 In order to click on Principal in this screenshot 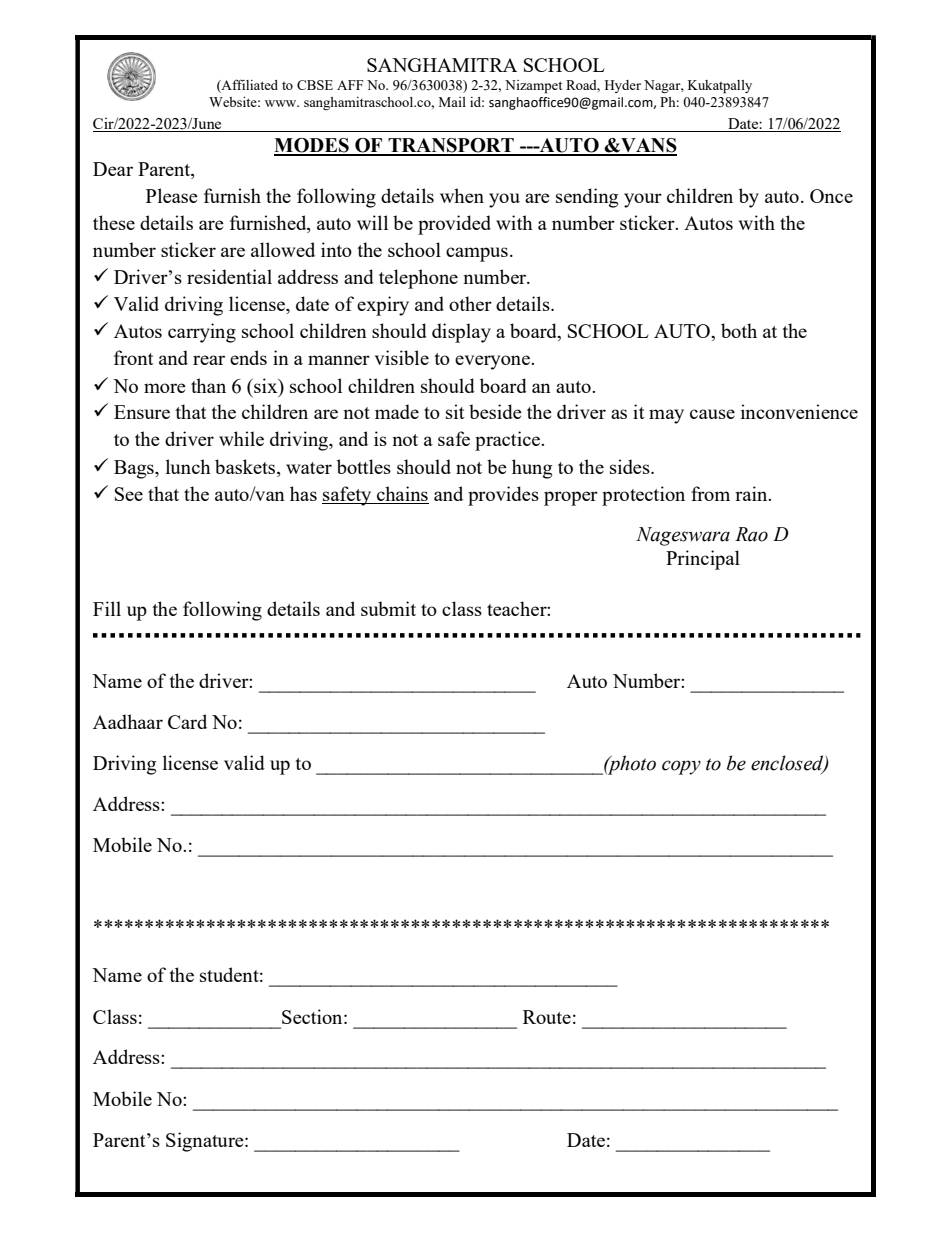, I will do `click(703, 560)`.
